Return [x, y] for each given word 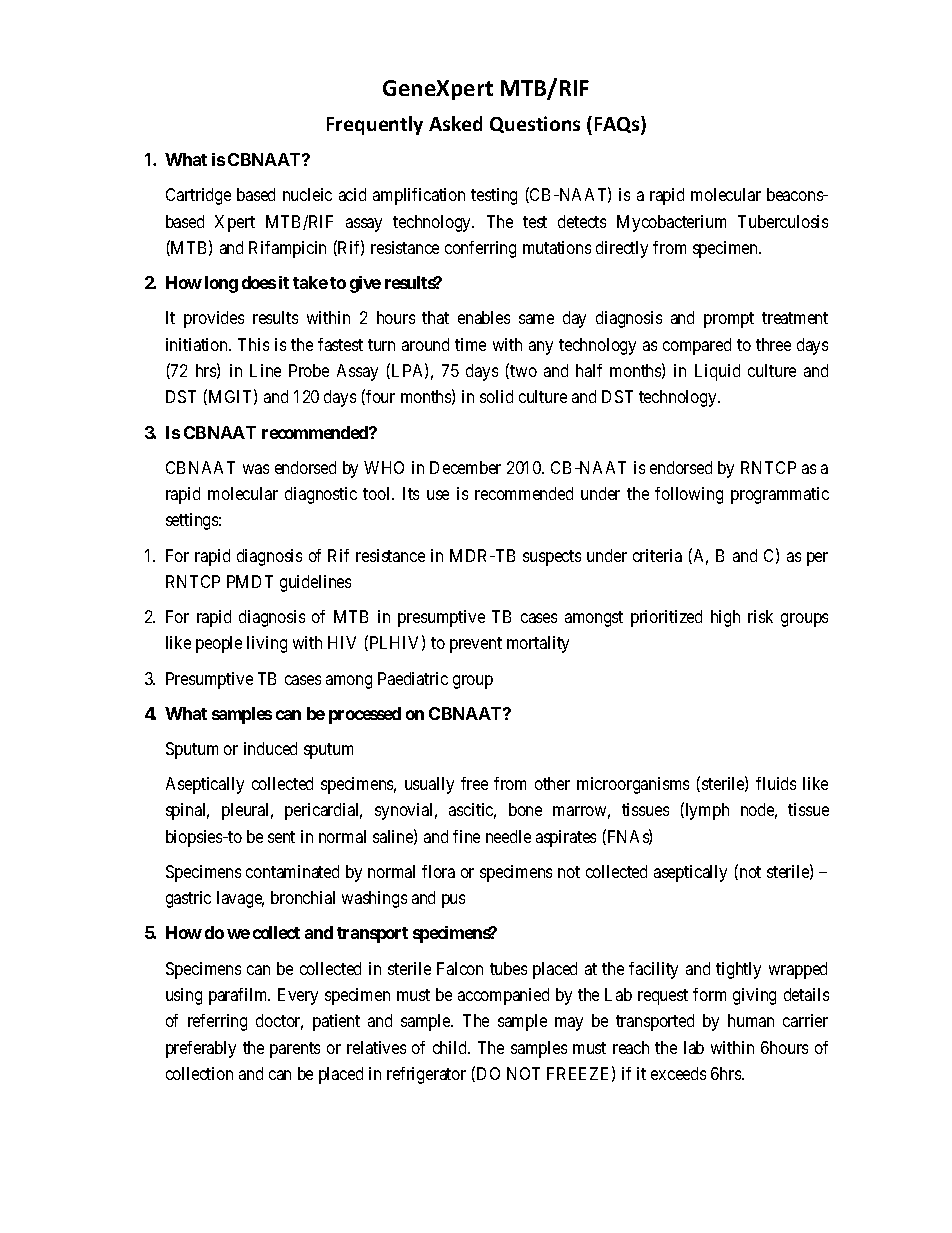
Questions [535, 124]
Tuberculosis [783, 221]
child [451, 1047]
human [751, 1020]
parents [295, 1050]
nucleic [307, 194]
